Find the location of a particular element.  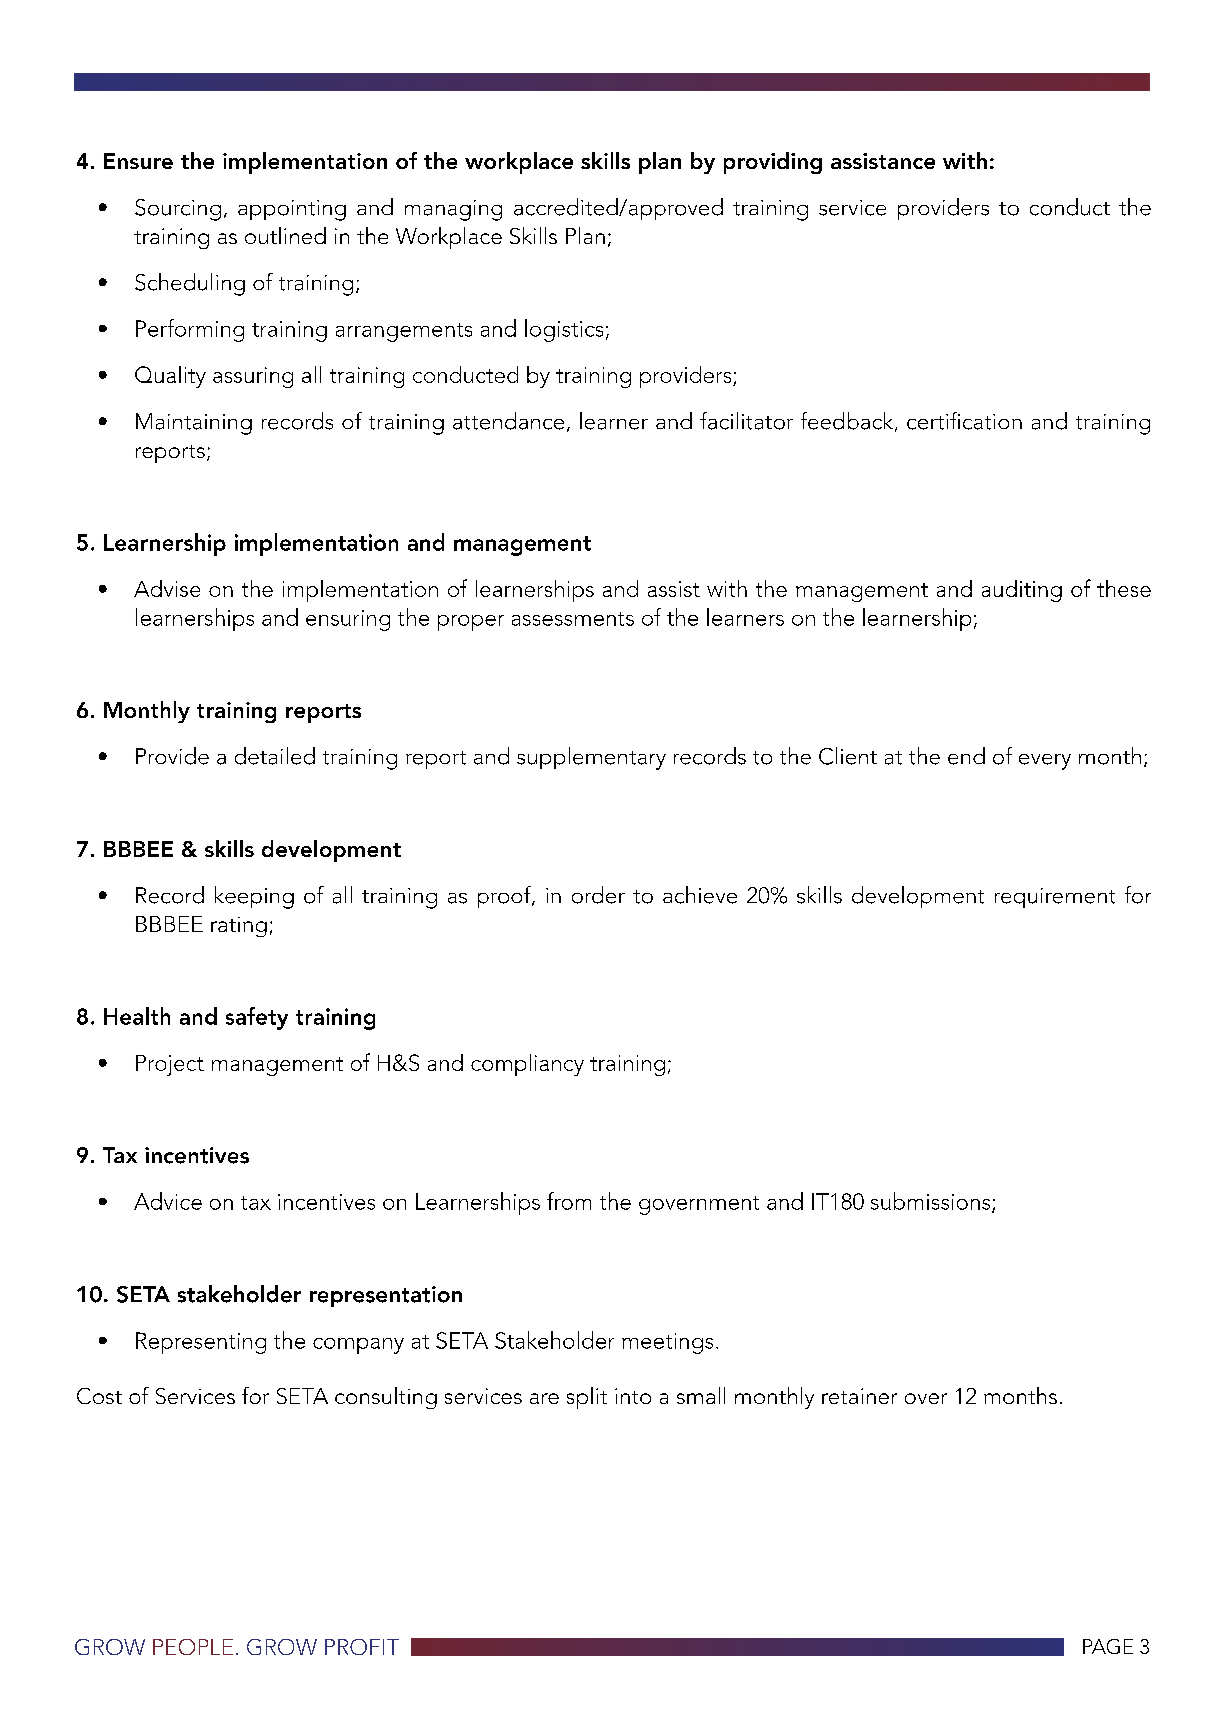

managing is located at coordinates (453, 210).
